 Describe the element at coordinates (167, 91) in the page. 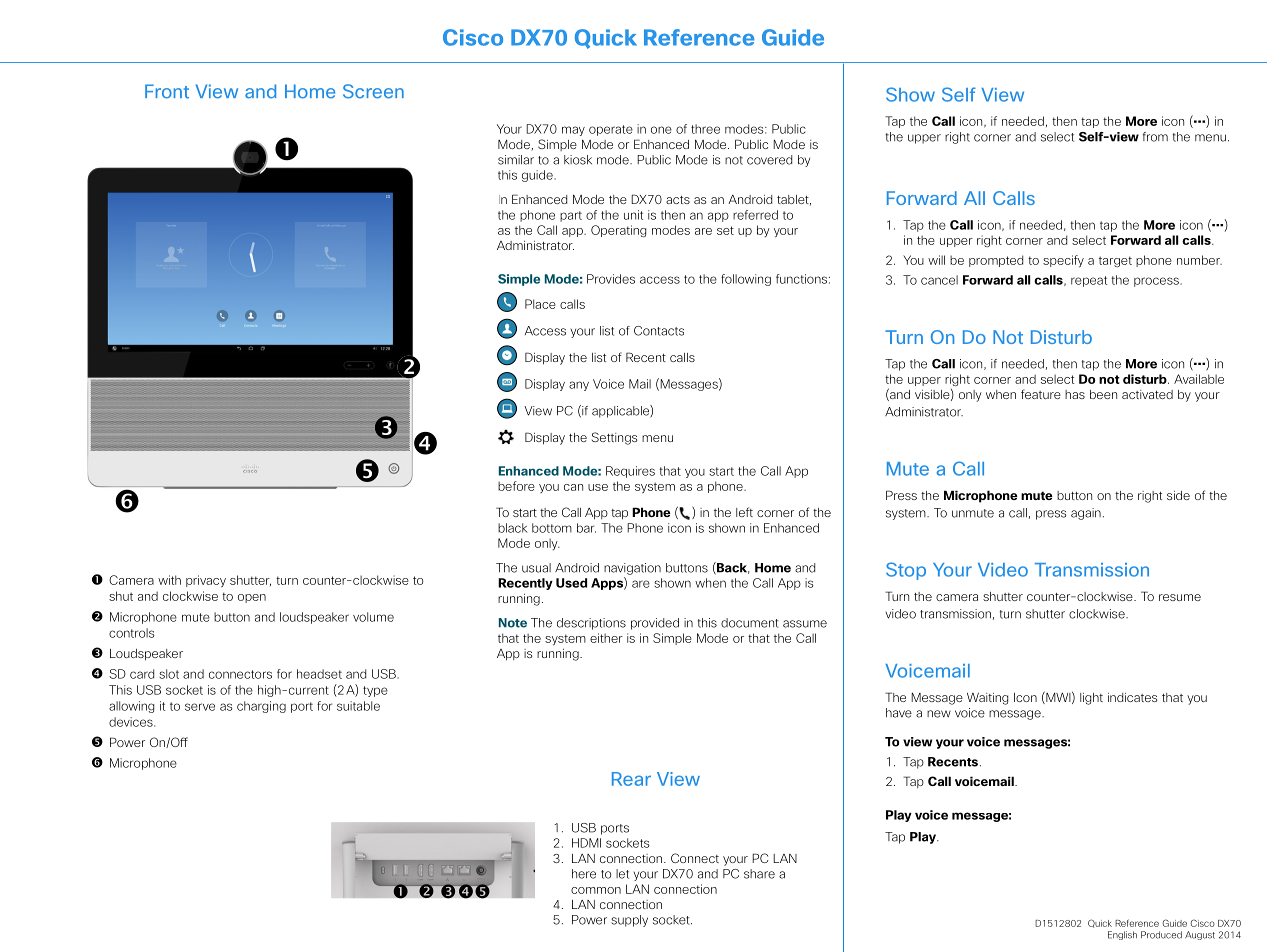

I see `Front` at that location.
